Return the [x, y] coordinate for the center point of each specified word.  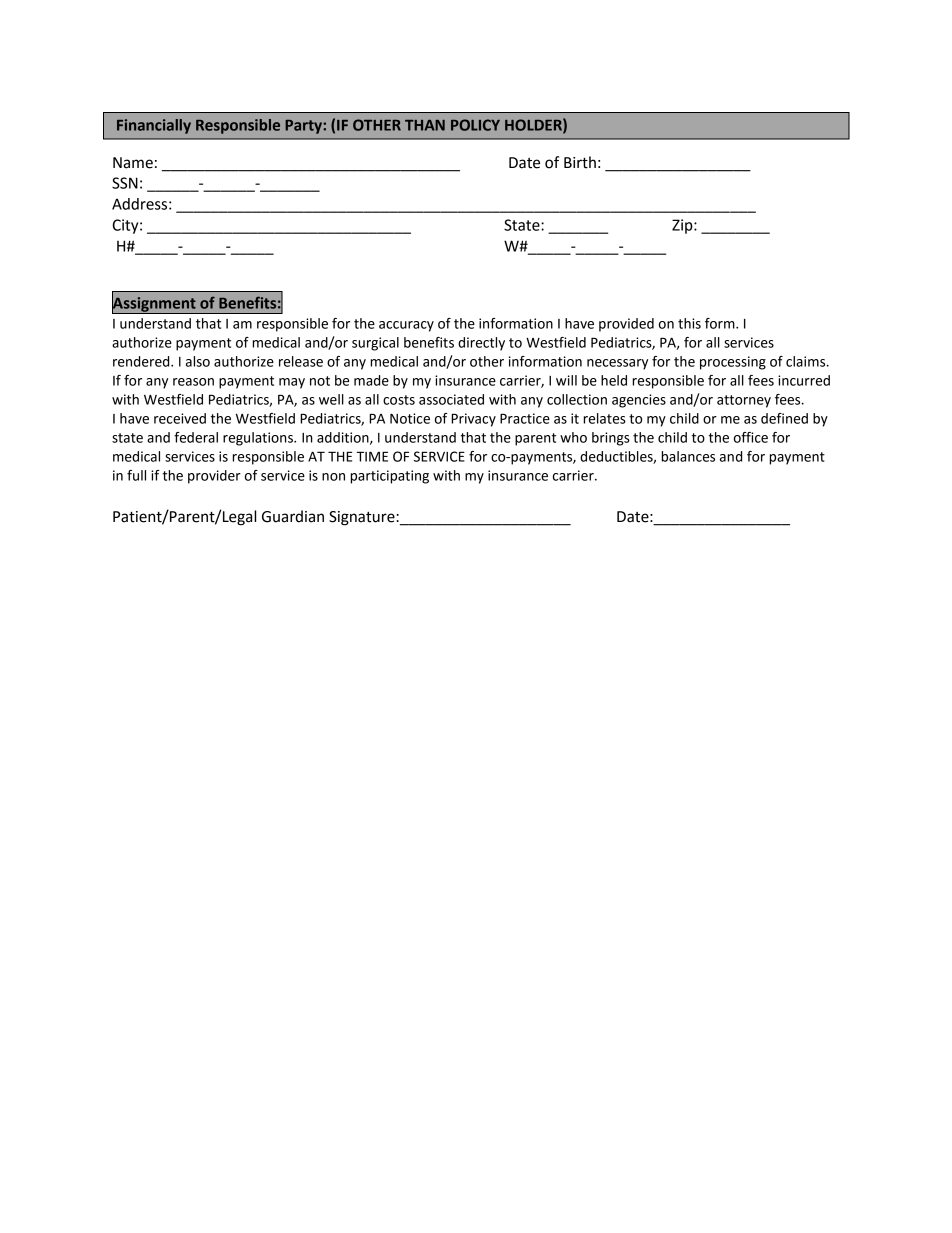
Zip [683, 226]
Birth [580, 162]
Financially [154, 126]
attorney [744, 401]
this [689, 323]
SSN [125, 183]
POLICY [475, 125]
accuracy [406, 326]
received [180, 418]
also [198, 361]
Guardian [293, 516]
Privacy [473, 420]
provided [626, 325]
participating [389, 477]
